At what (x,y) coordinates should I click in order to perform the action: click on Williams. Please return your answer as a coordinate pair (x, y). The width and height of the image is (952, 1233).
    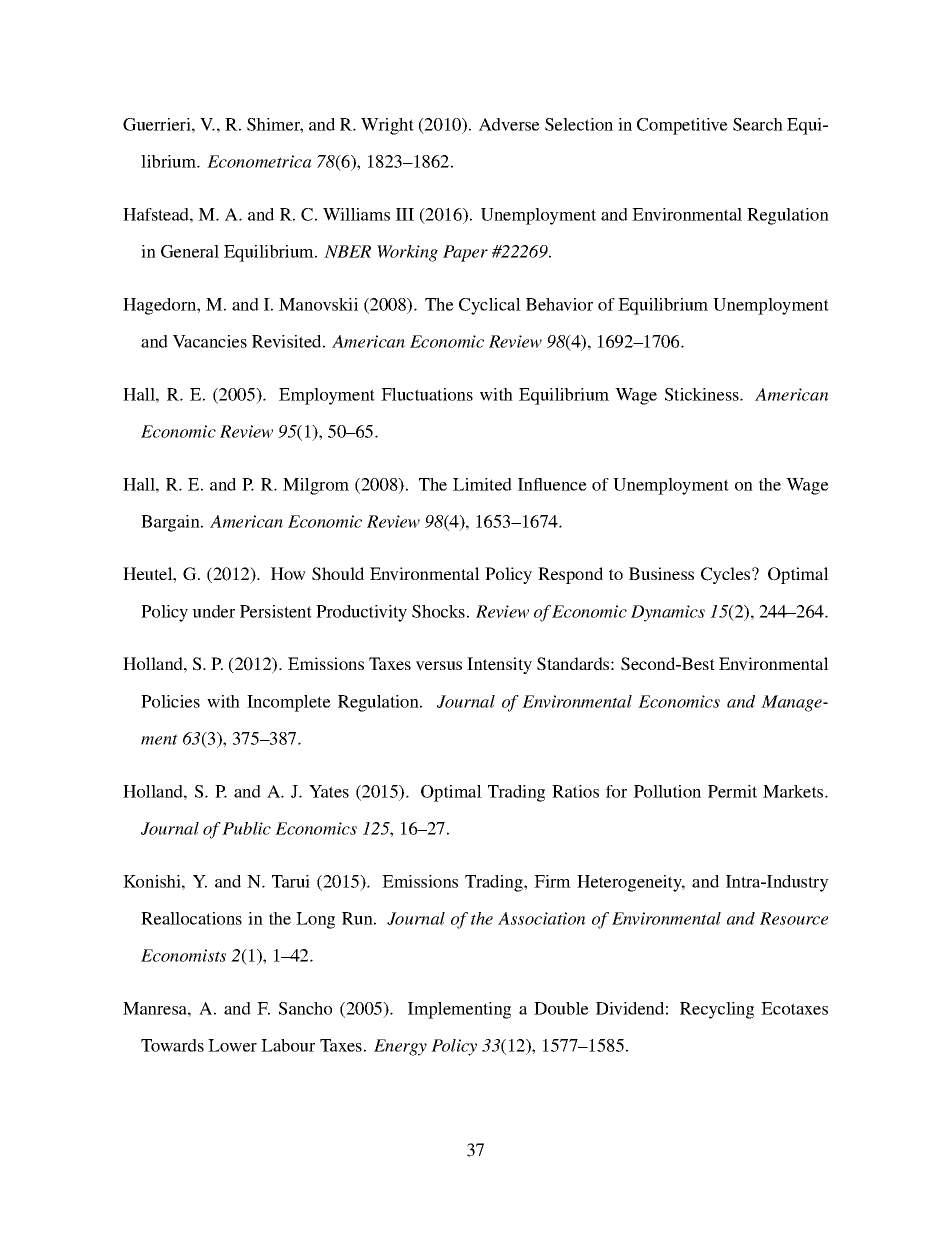
    Looking at the image, I should click on (356, 214).
